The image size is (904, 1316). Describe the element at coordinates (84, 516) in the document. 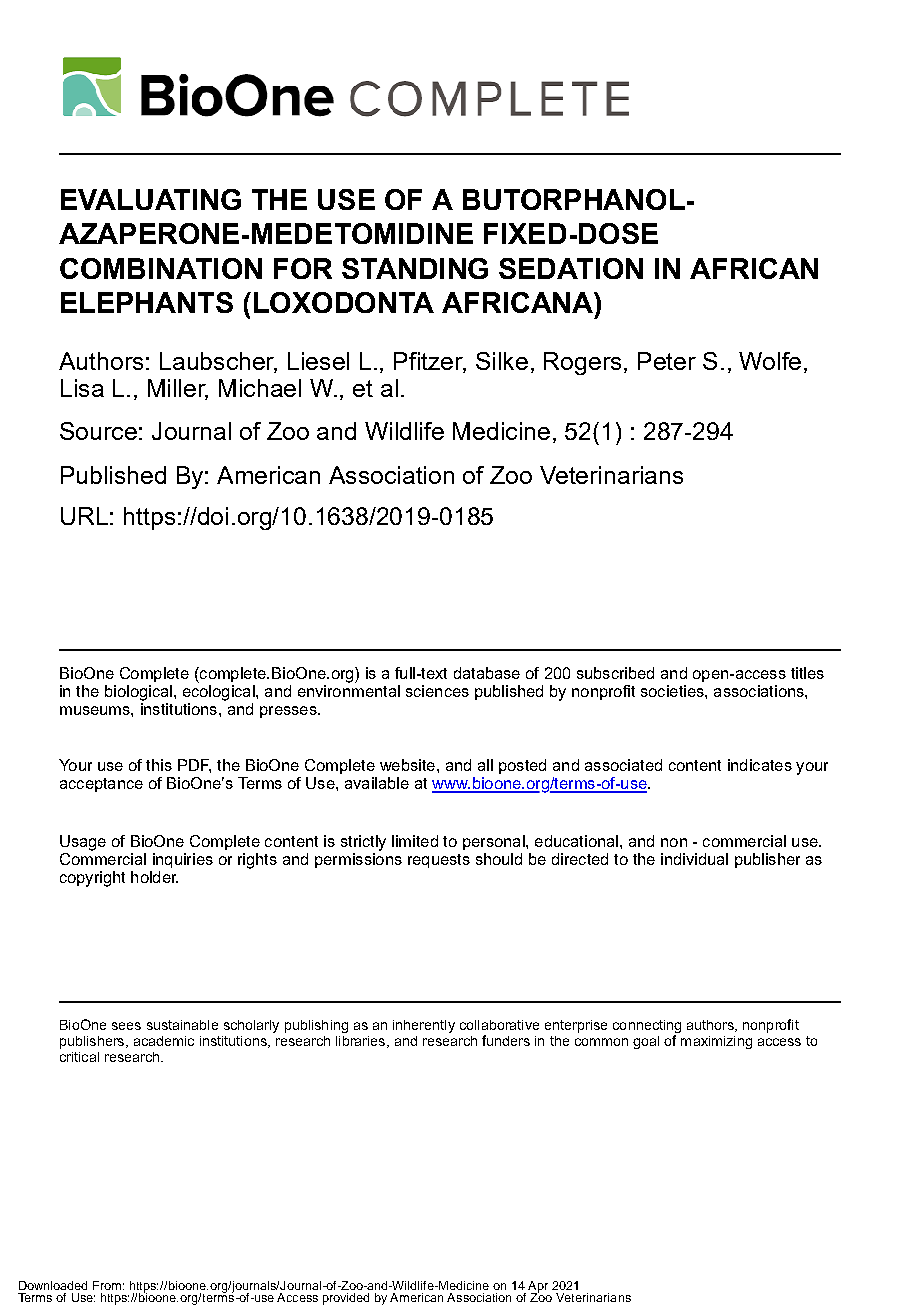

I see `URL` at that location.
